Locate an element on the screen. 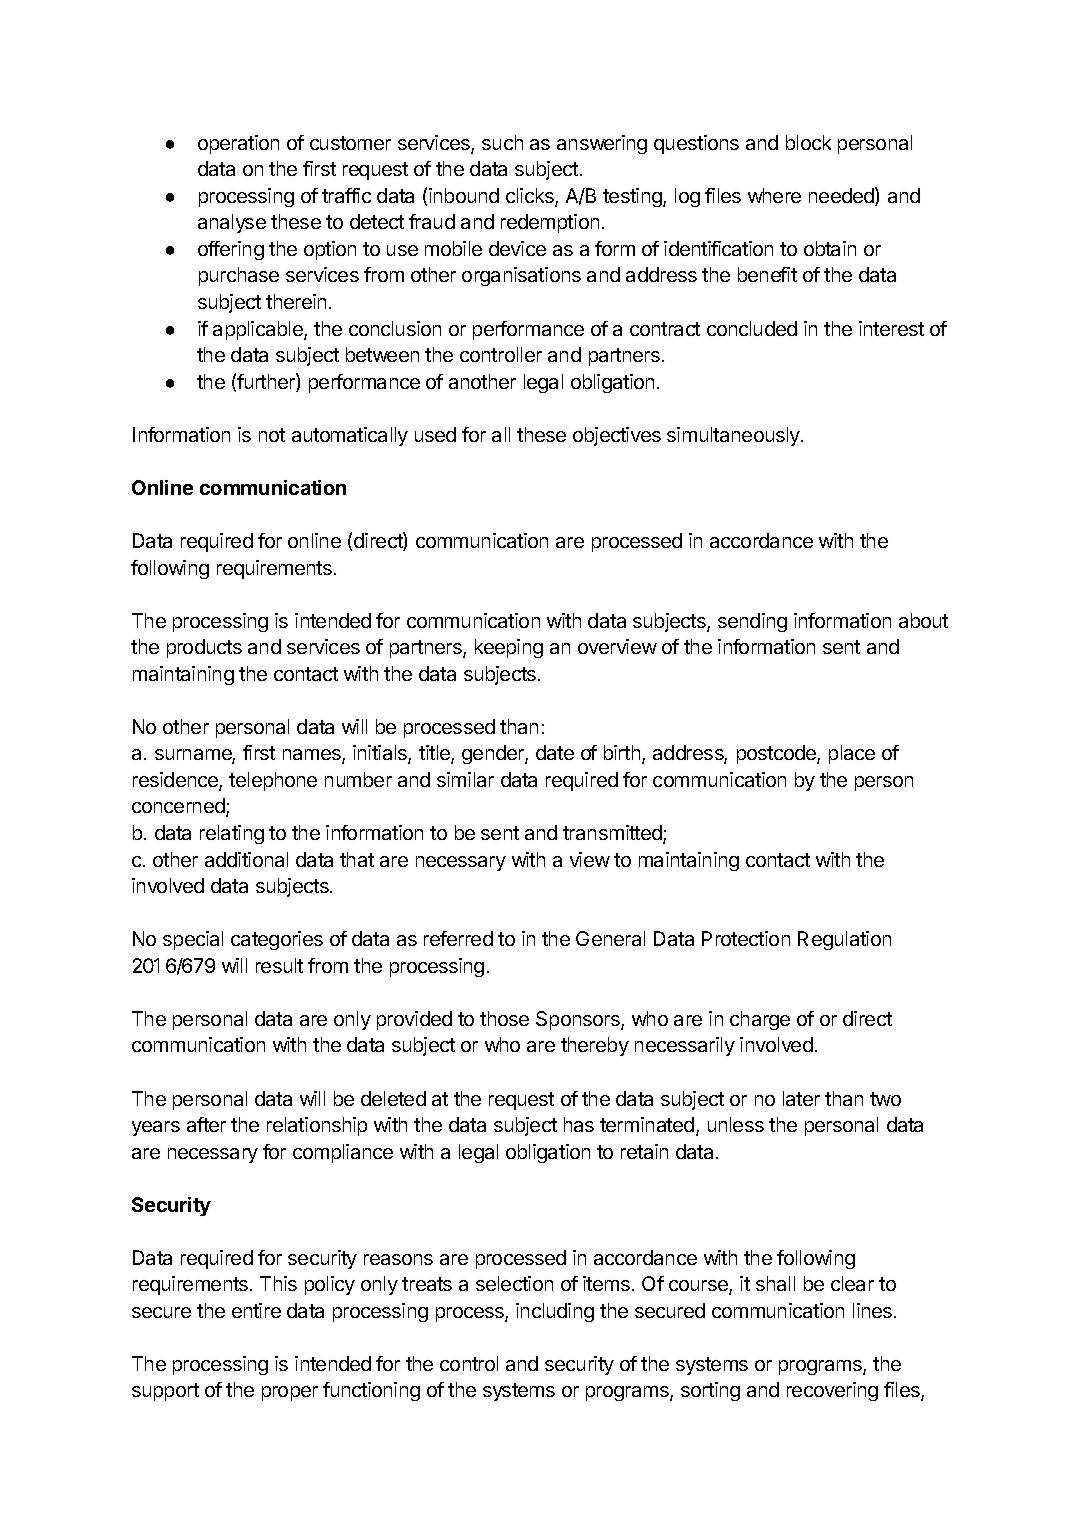  clicks is located at coordinates (531, 197).
